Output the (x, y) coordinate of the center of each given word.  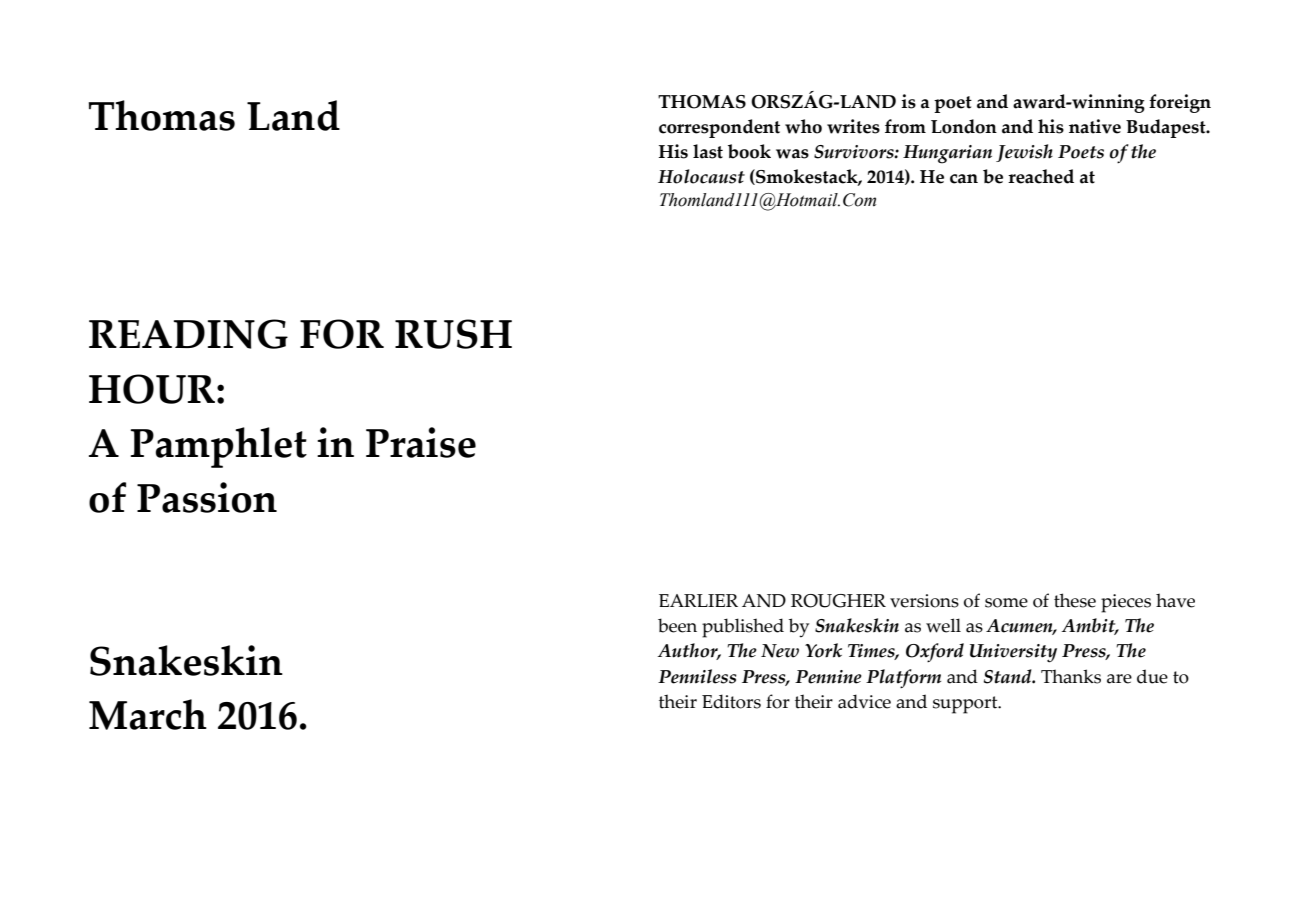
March (148, 714)
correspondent (719, 128)
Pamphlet (219, 447)
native (1095, 126)
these (1075, 600)
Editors (731, 701)
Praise (421, 442)
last (708, 151)
